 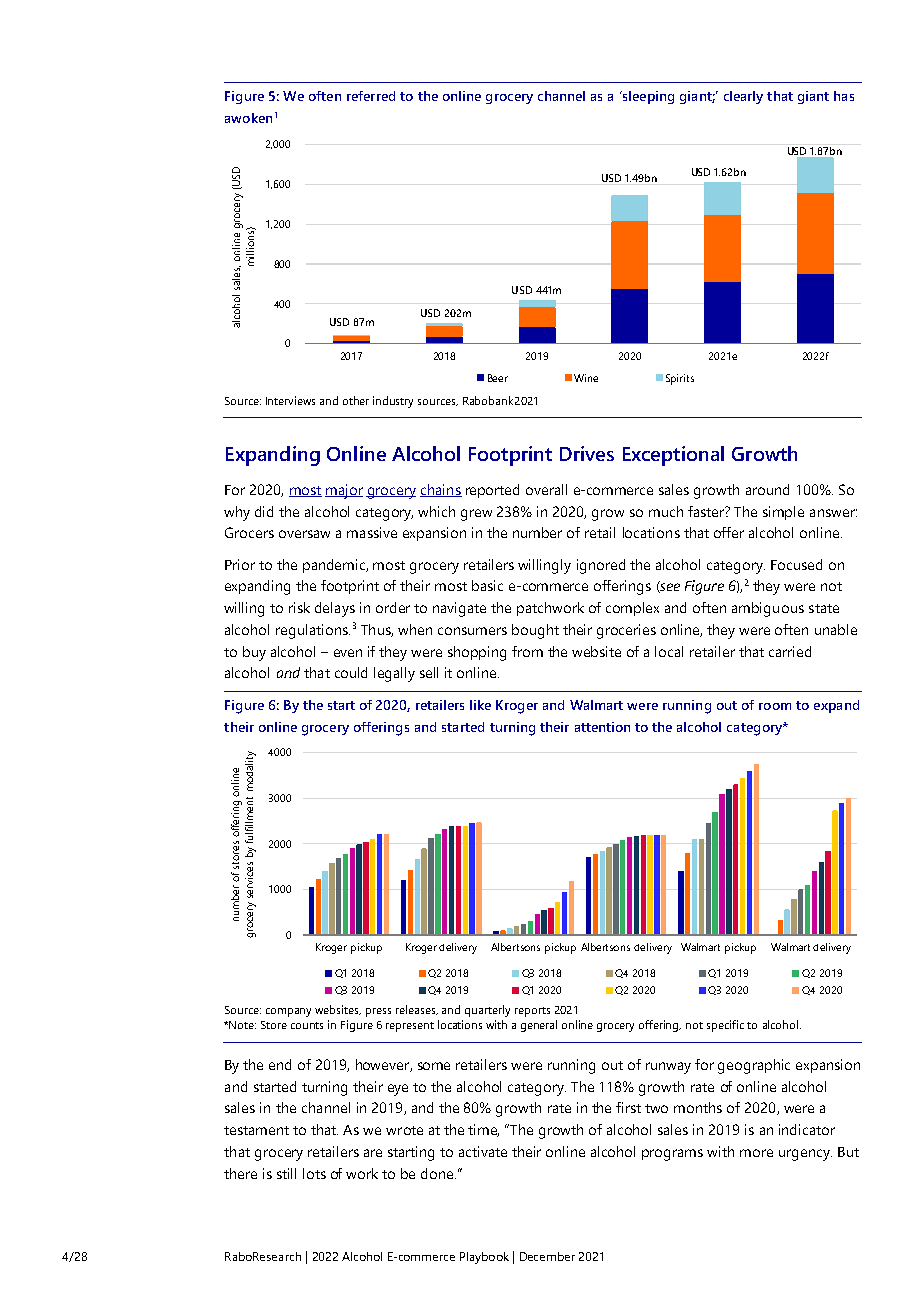 I want to click on December, so click(x=547, y=1256).
